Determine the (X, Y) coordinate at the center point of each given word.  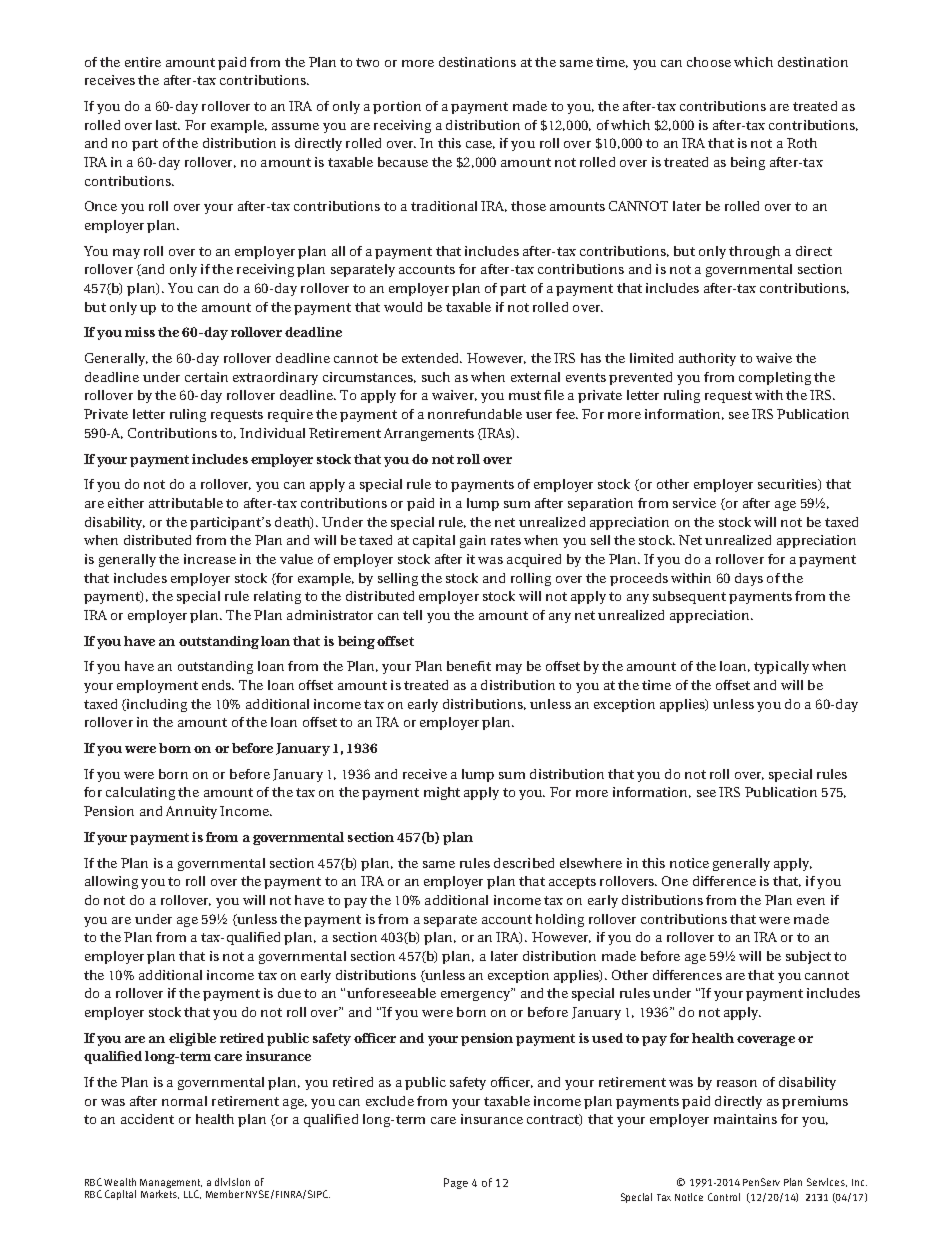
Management (171, 1183)
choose (709, 62)
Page (456, 1183)
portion (397, 107)
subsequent (689, 597)
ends (218, 685)
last (168, 125)
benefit (469, 666)
